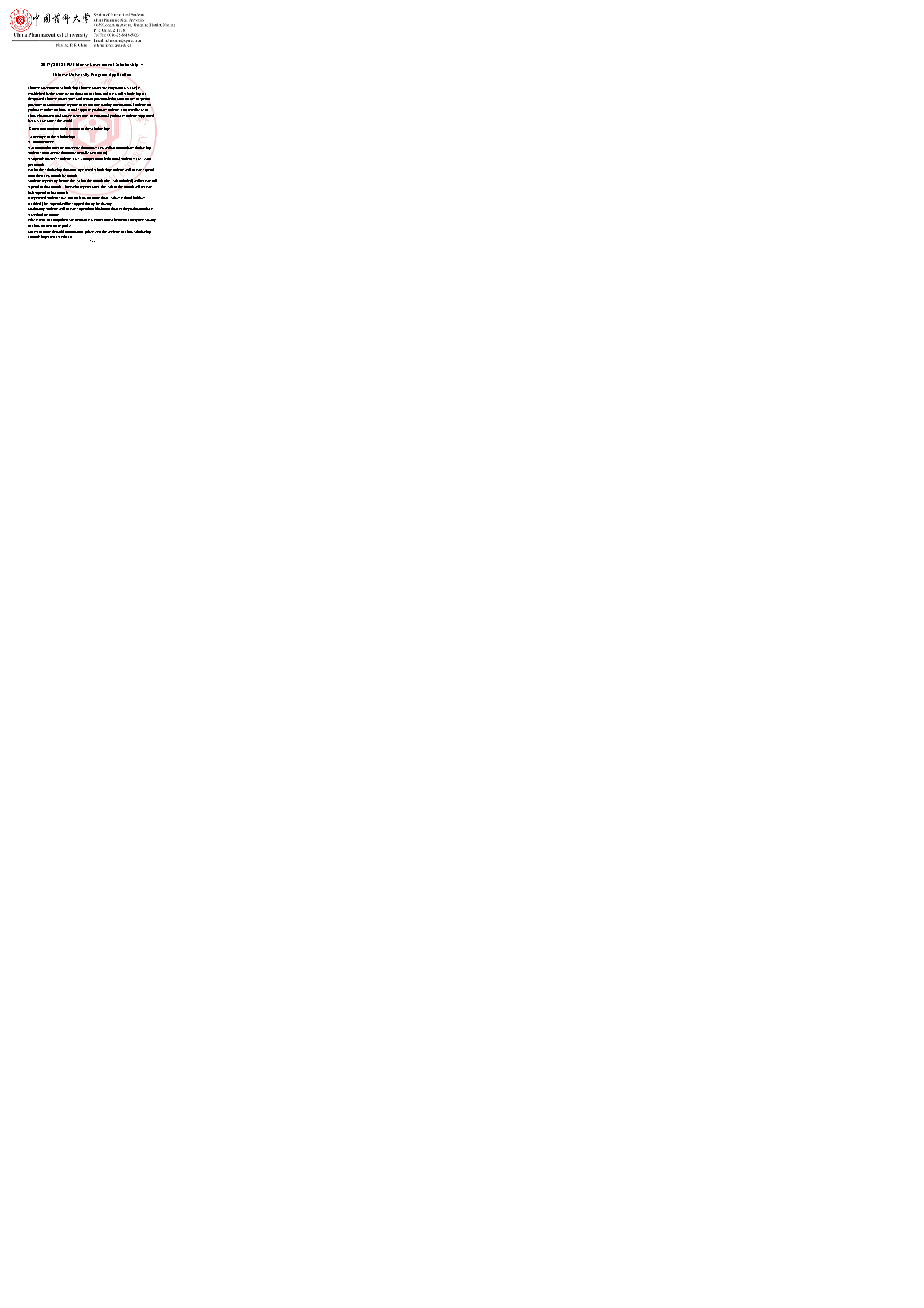  What do you see at coordinates (146, 116) in the document?
I see `supported` at bounding box center [146, 116].
